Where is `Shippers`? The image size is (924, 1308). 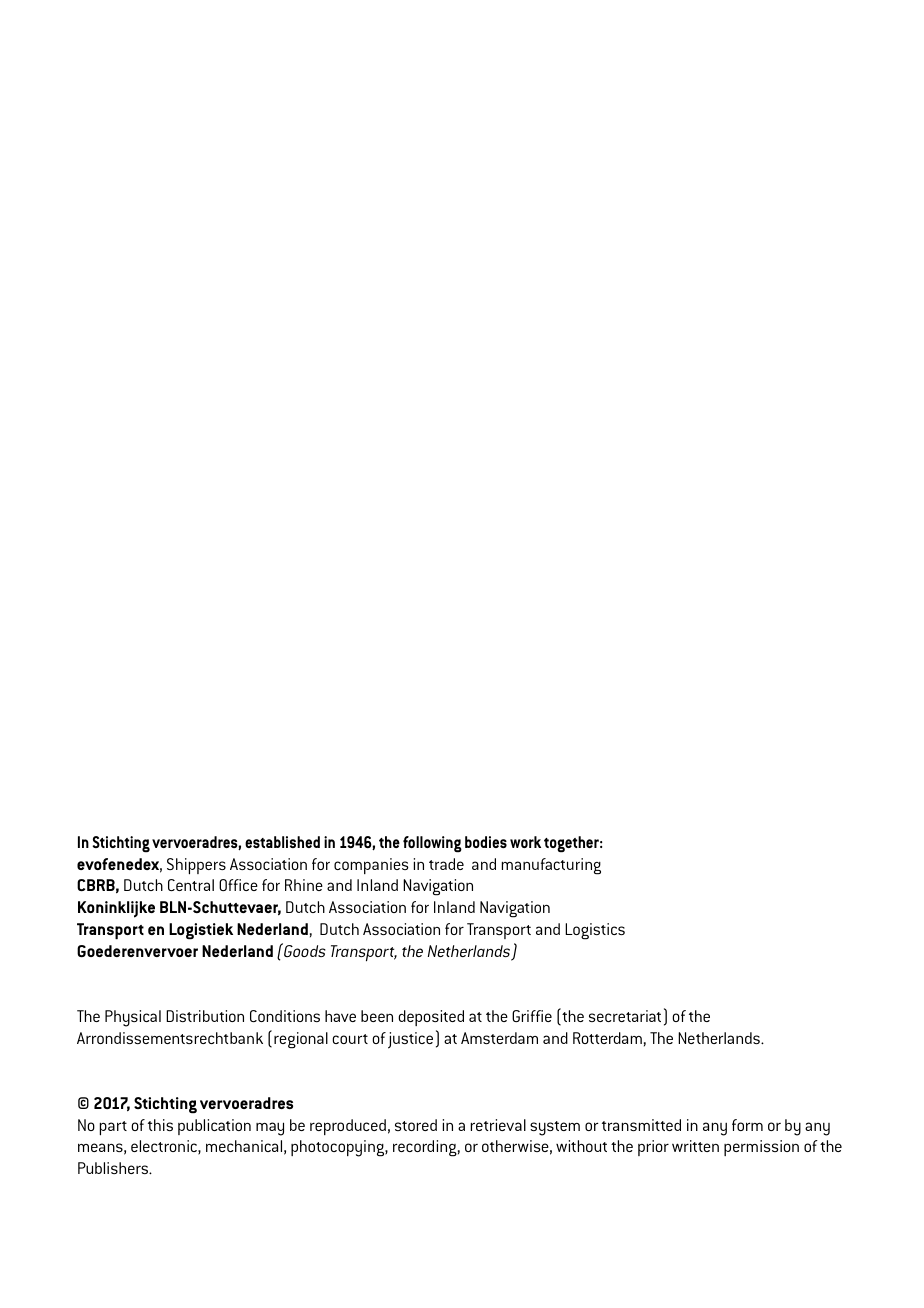
Shippers is located at coordinates (196, 866).
